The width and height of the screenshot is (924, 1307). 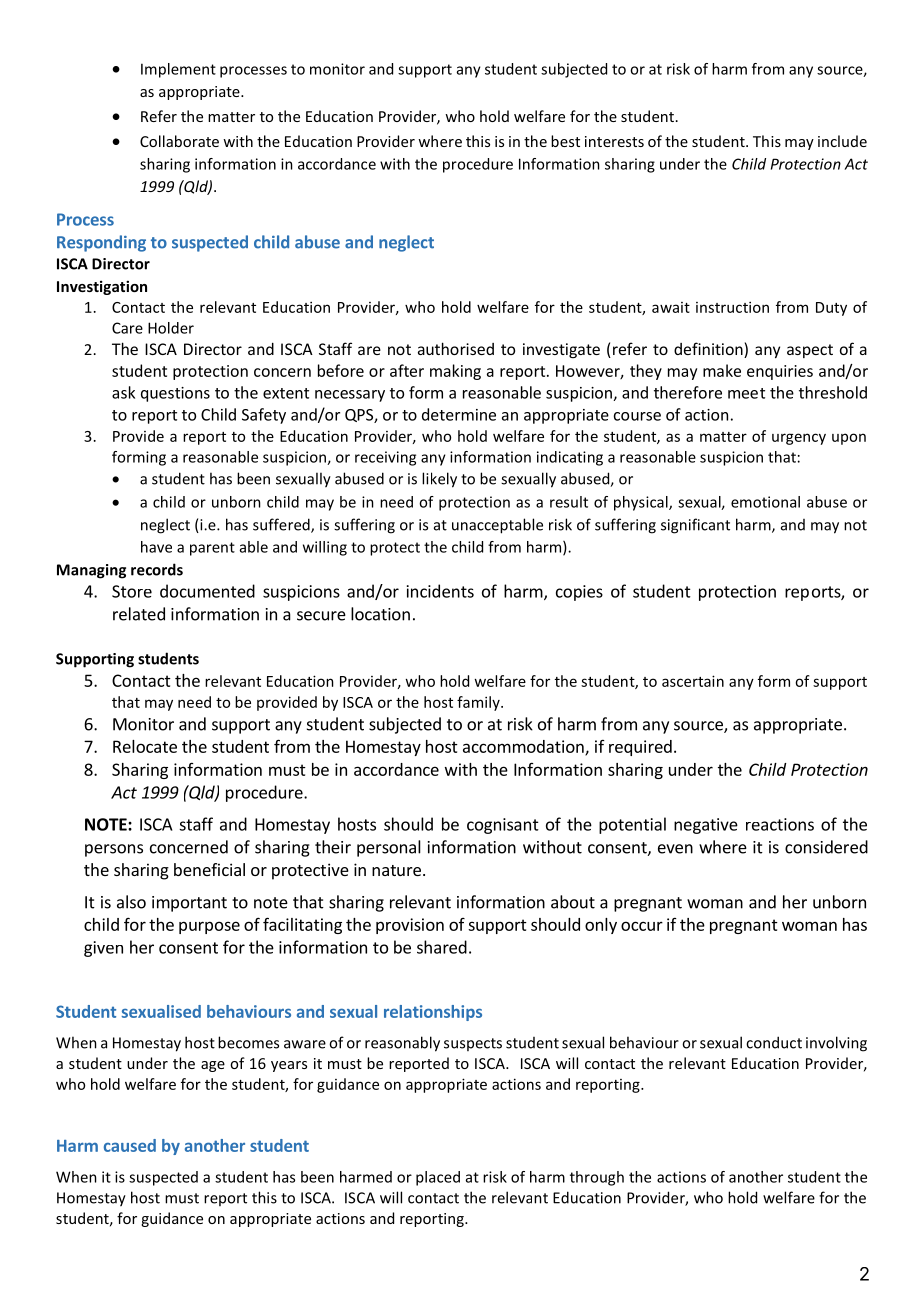 What do you see at coordinates (455, 372) in the screenshot?
I see `making` at bounding box center [455, 372].
